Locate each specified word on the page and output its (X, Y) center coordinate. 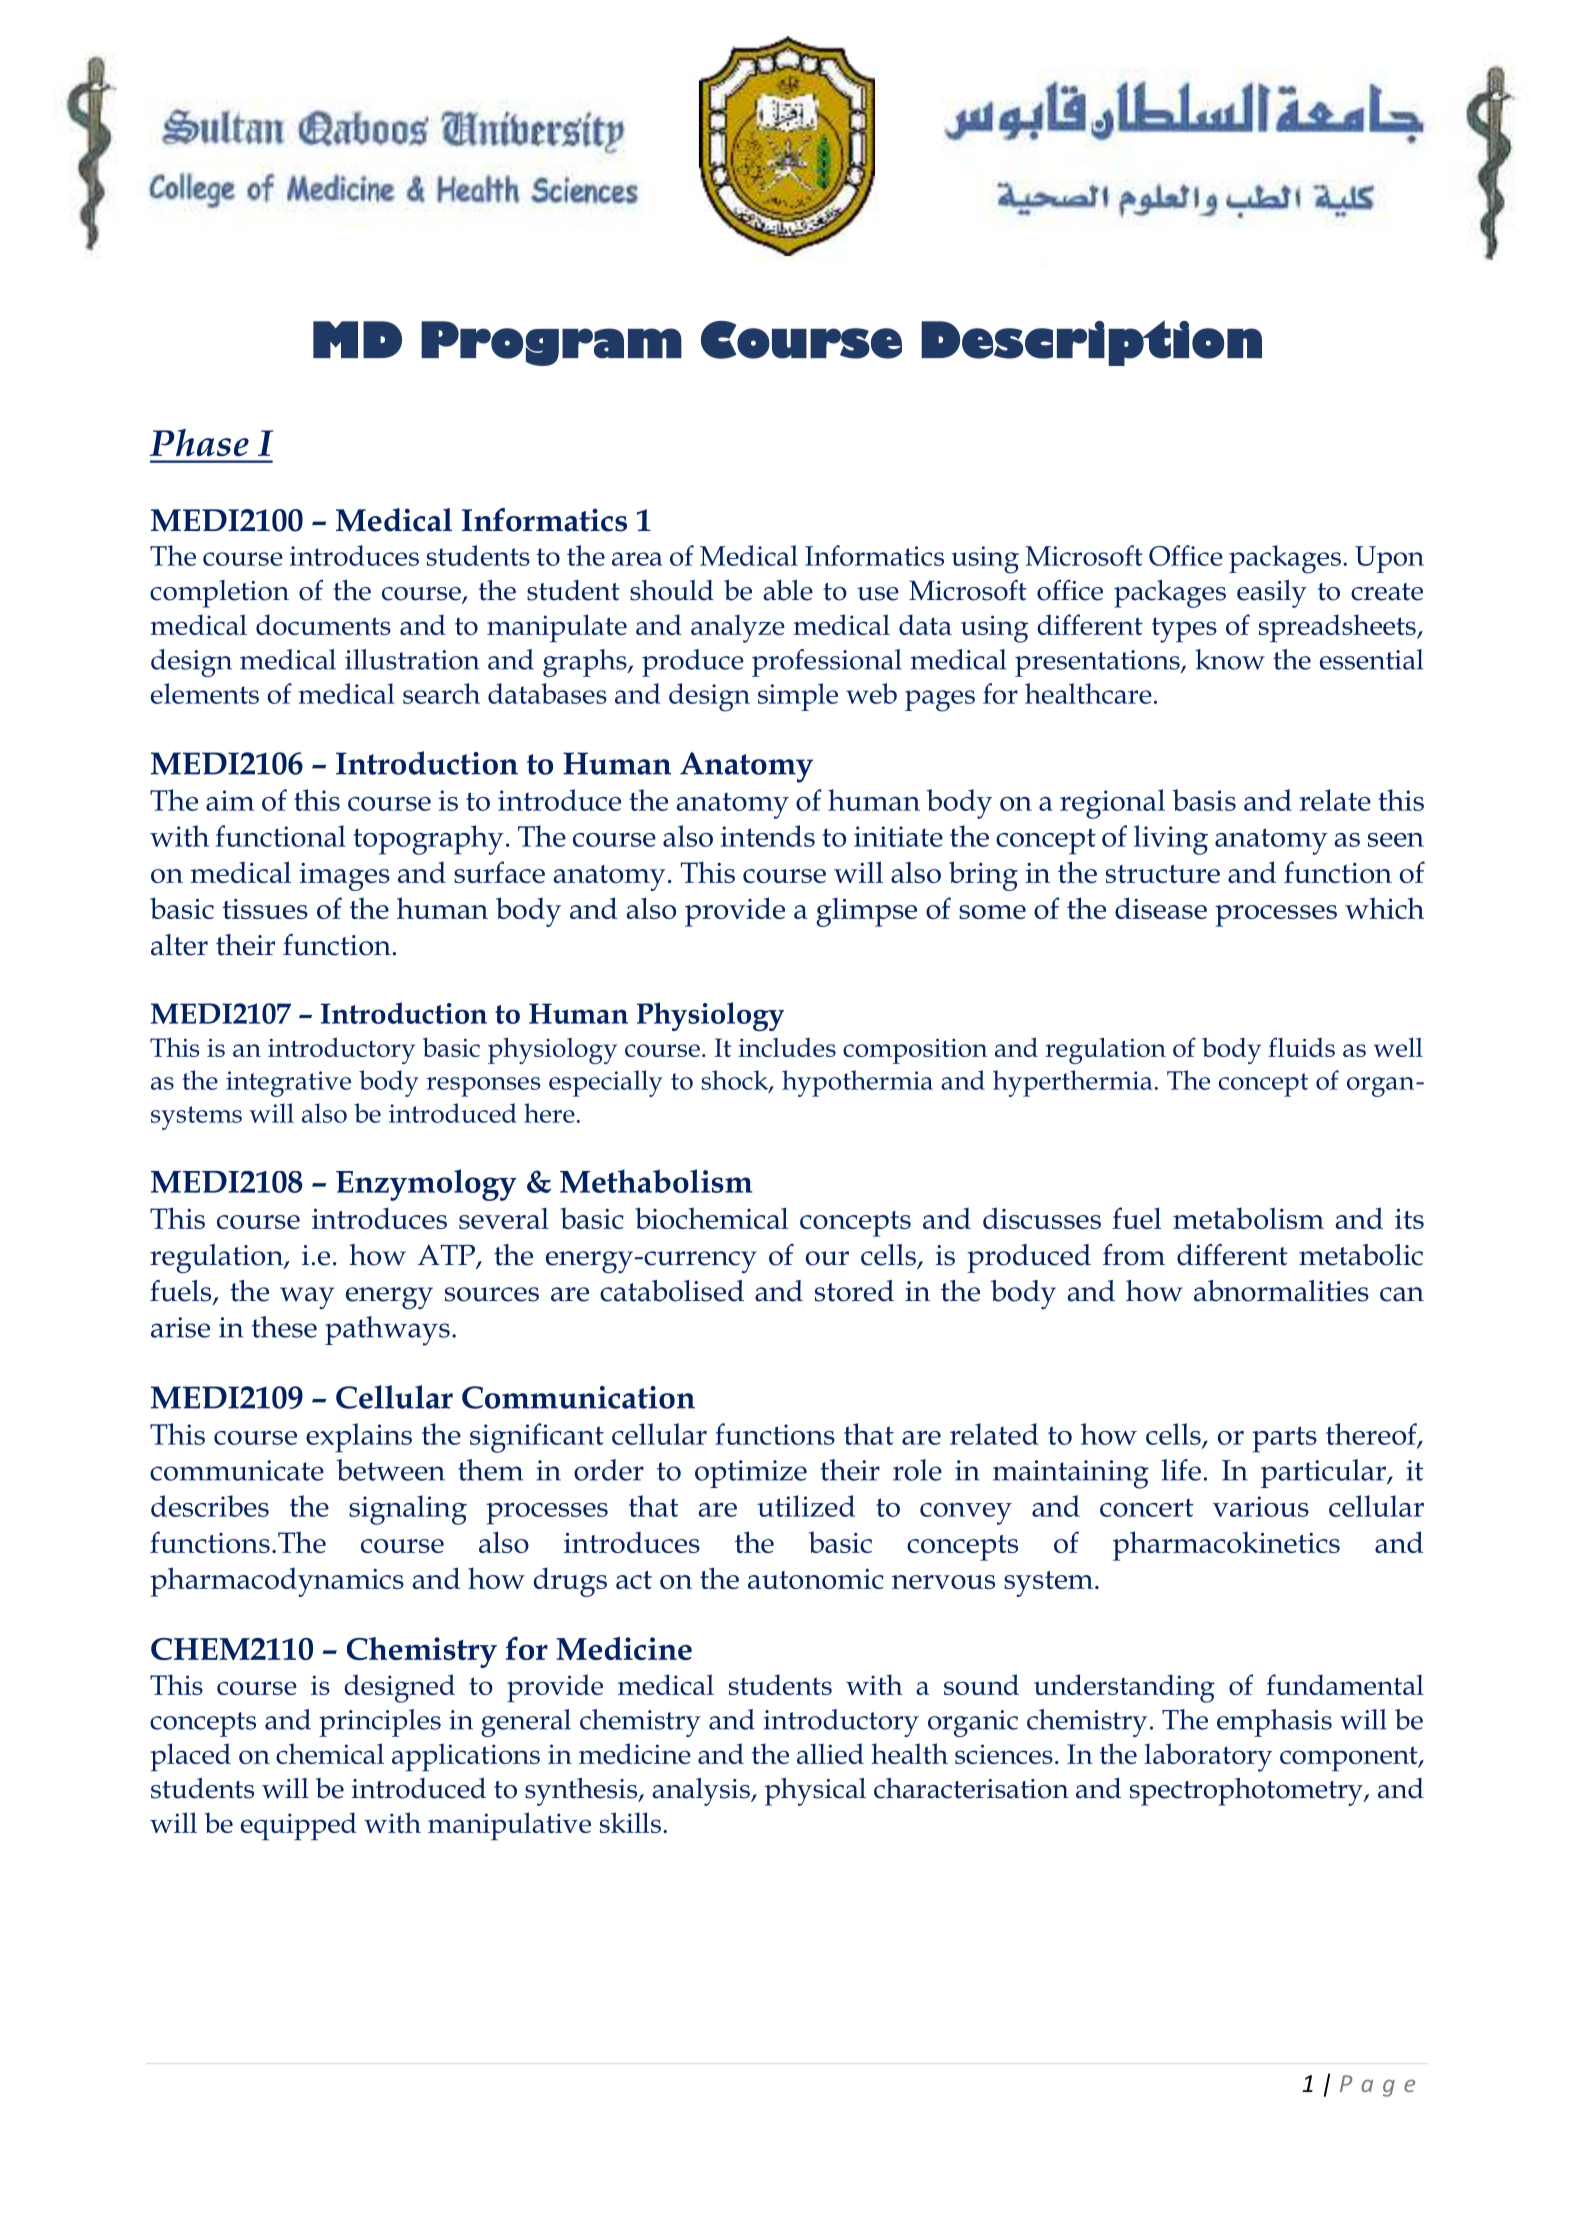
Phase (199, 442)
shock (735, 1081)
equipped (299, 1826)
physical (815, 1792)
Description (1091, 343)
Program (551, 343)
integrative (288, 1084)
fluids (1301, 1047)
